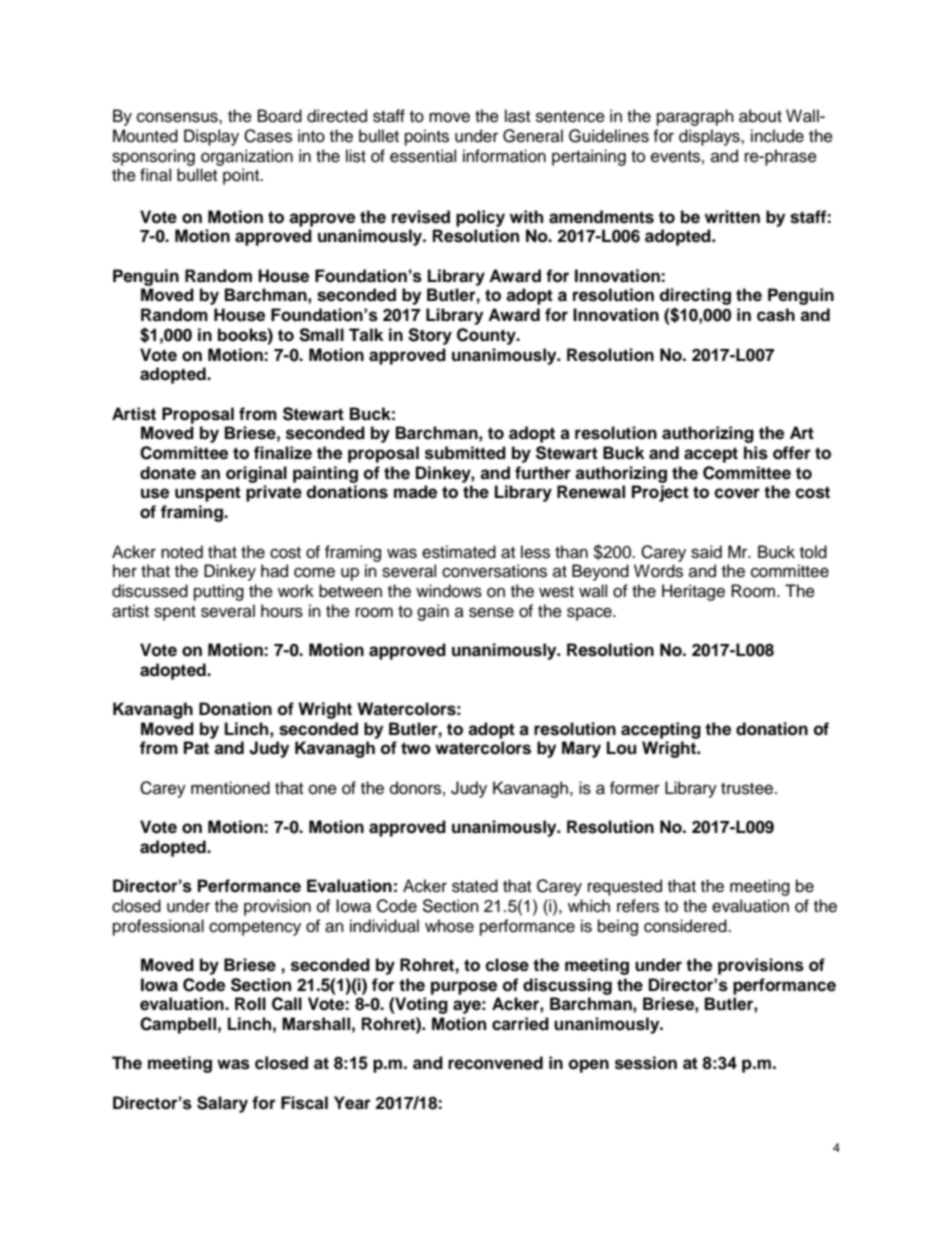 This page has height=1233, width=952. I want to click on include, so click(777, 136).
